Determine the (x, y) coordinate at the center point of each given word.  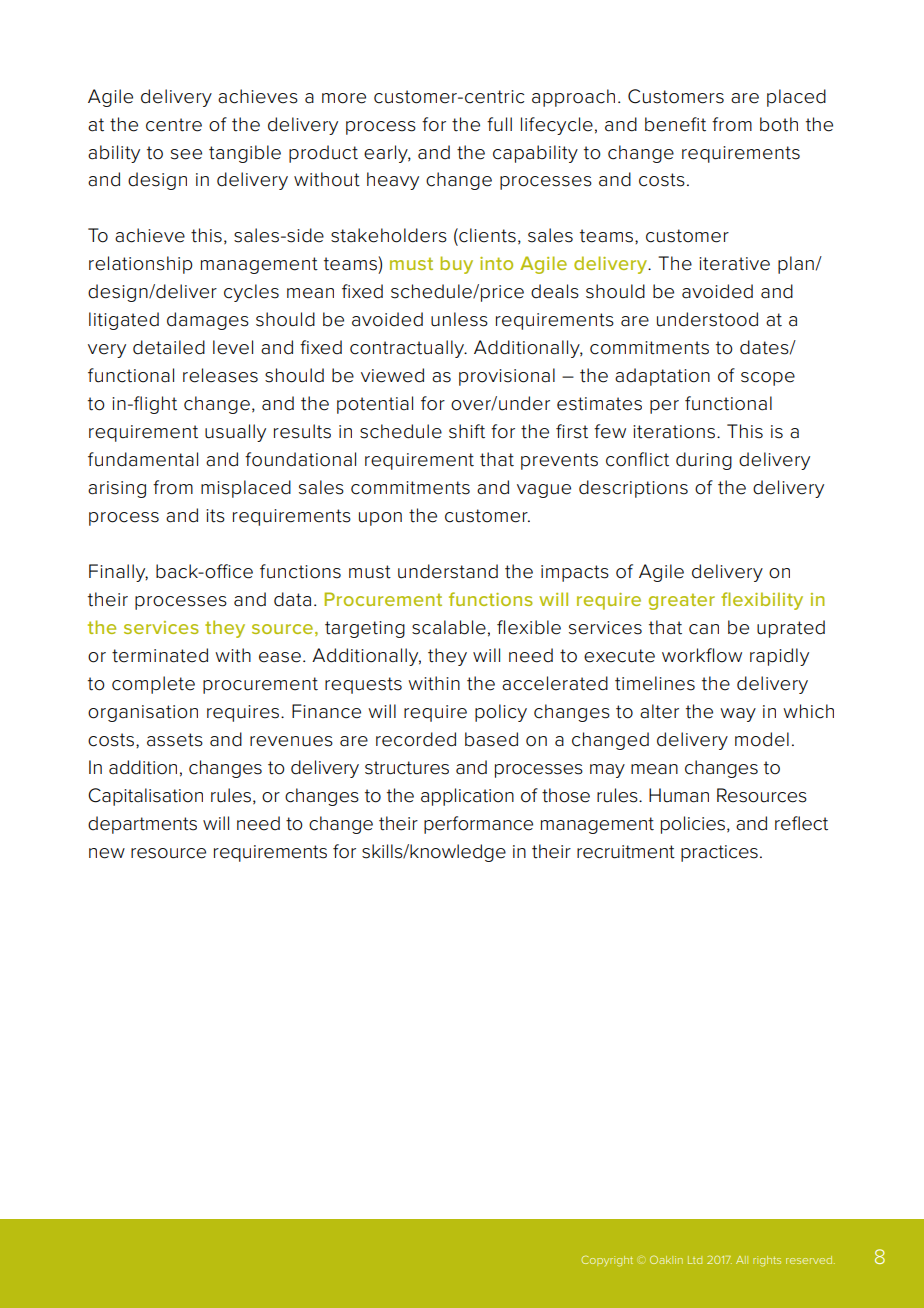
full (499, 124)
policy (501, 713)
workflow (702, 655)
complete (153, 685)
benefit (675, 124)
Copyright (607, 1261)
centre (174, 125)
